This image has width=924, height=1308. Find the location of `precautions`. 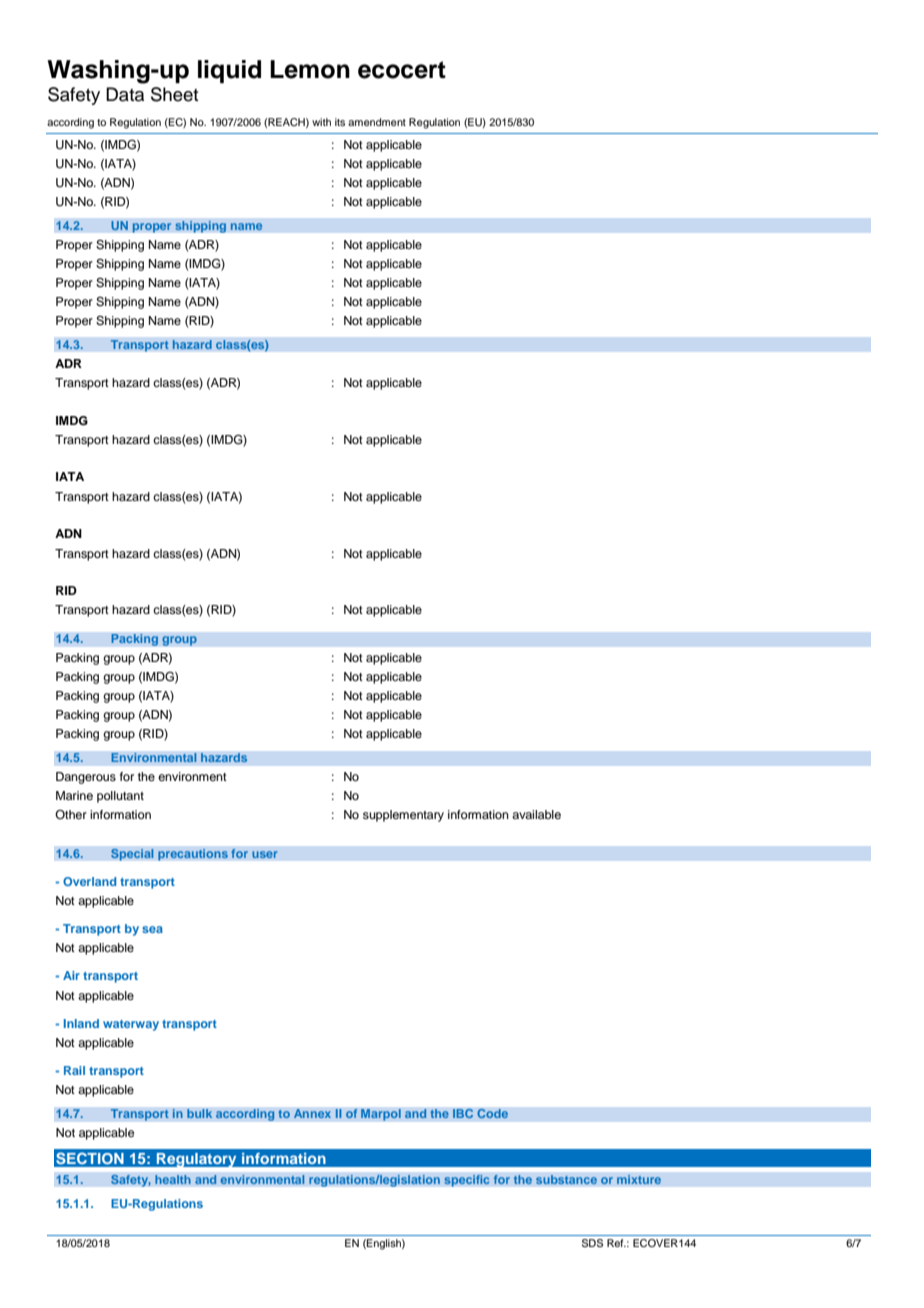

precautions is located at coordinates (193, 855).
